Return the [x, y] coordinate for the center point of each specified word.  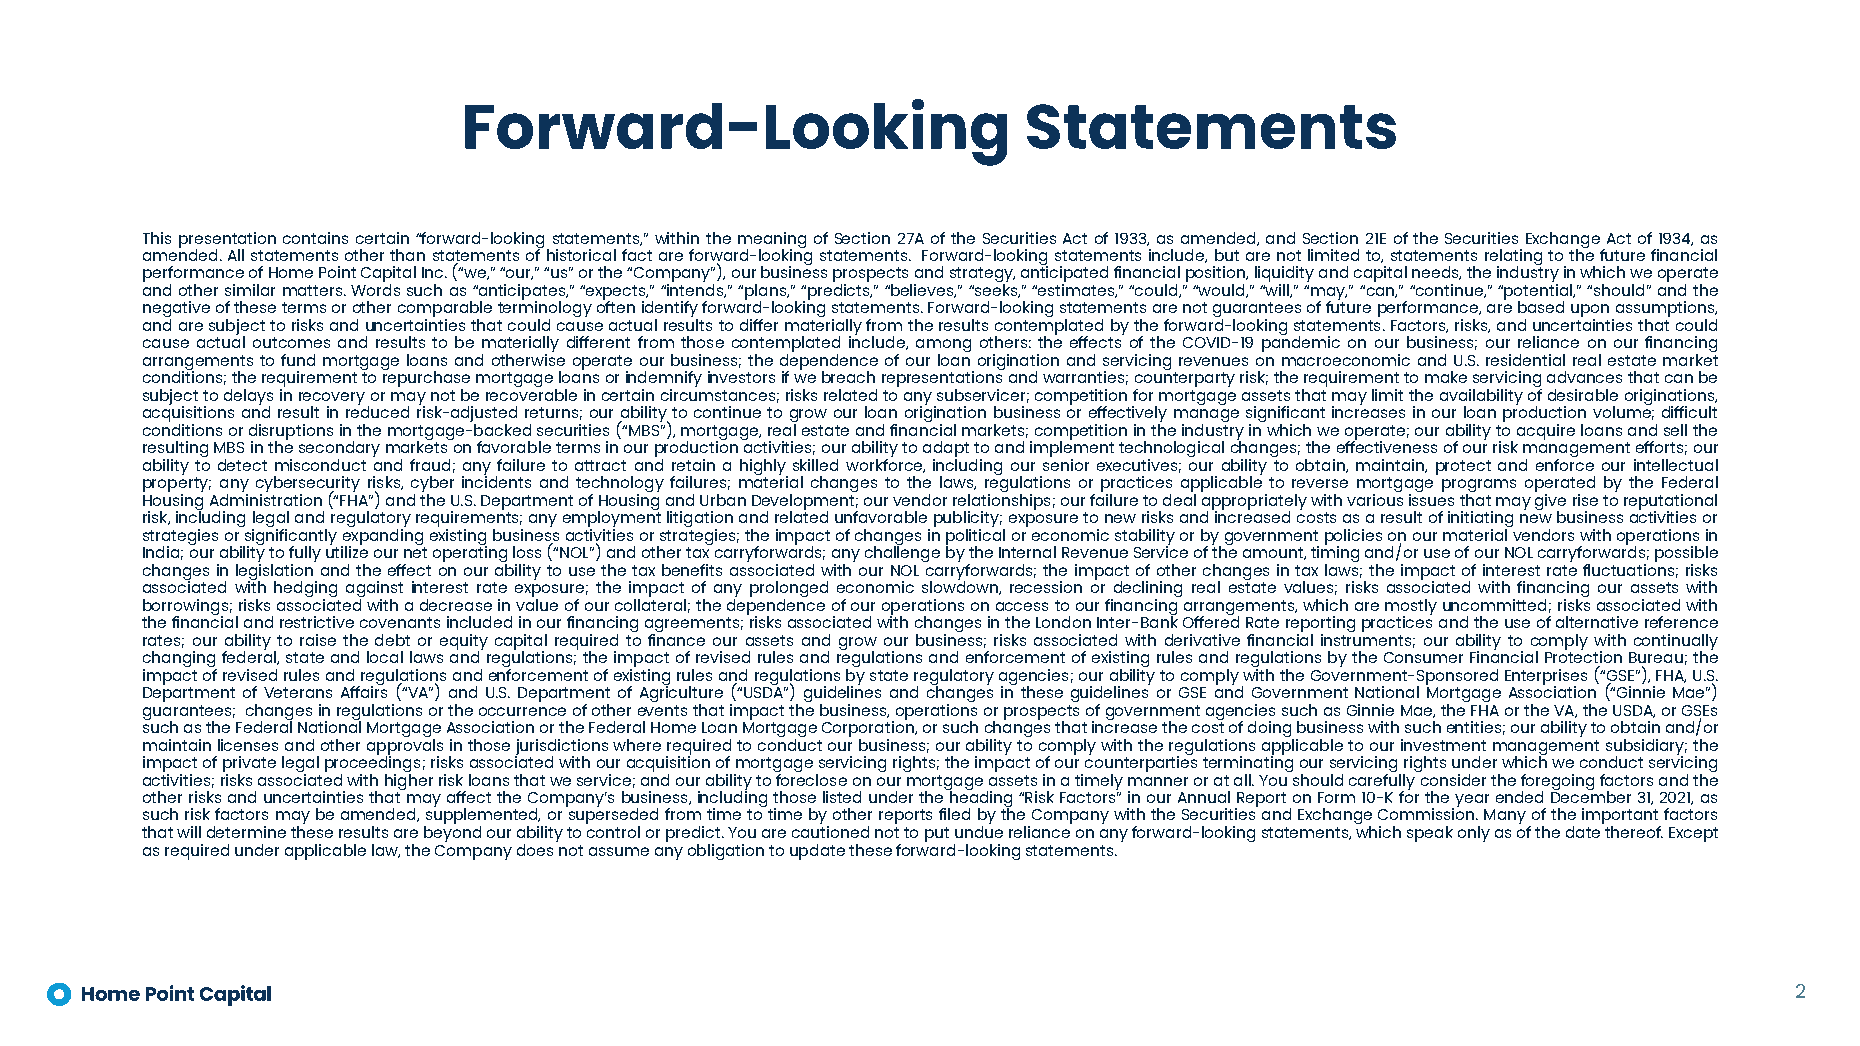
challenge [902, 553]
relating [1513, 258]
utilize [347, 551]
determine [246, 832]
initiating [1480, 520]
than [407, 255]
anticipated [1064, 274]
